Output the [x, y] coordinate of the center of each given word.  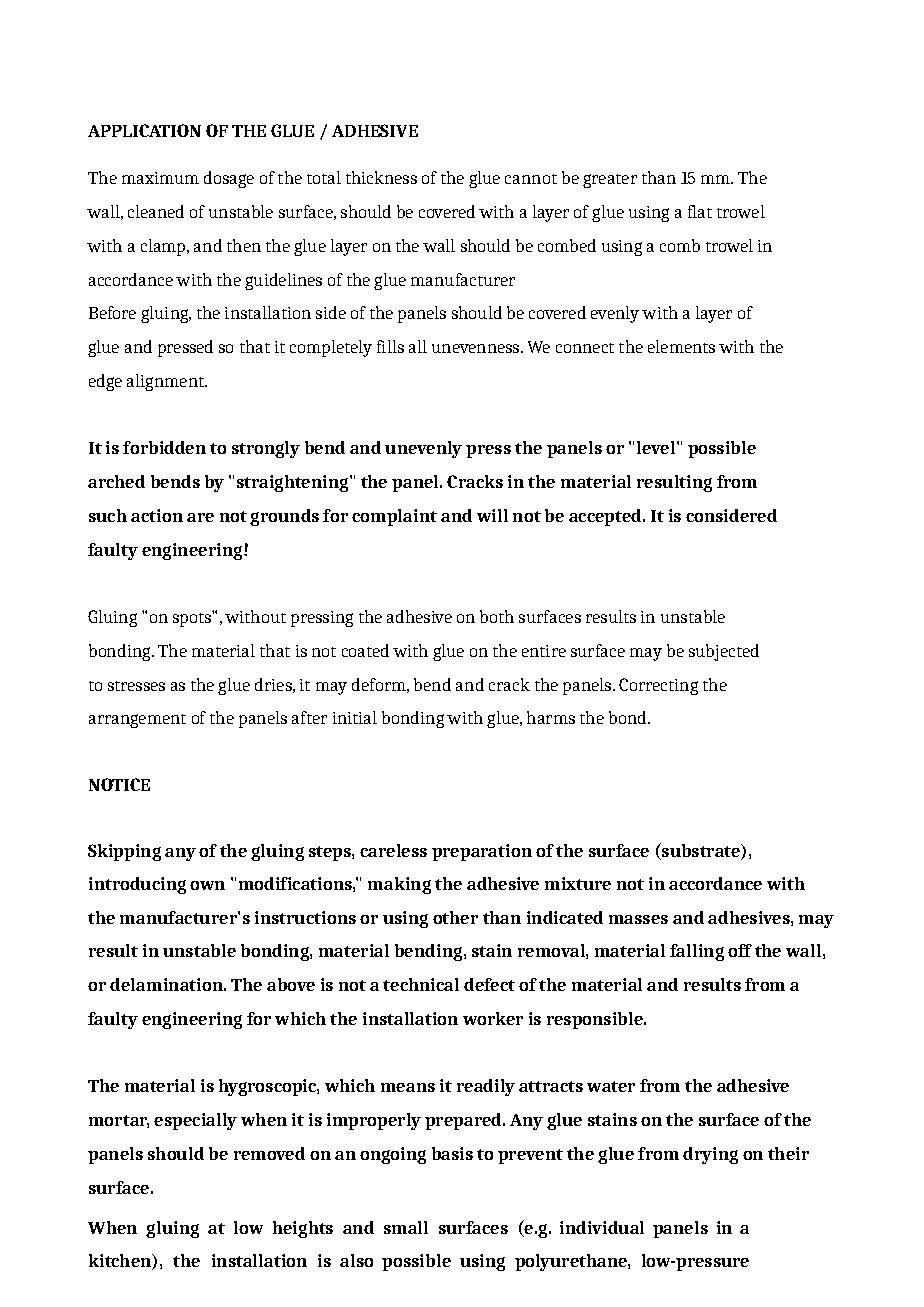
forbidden [164, 447]
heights [303, 1229]
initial [355, 717]
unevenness [477, 348]
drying [710, 1155]
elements [681, 346]
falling [697, 952]
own [207, 885]
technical [421, 984]
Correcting [658, 686]
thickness [381, 177]
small [406, 1227]
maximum [160, 178]
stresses [136, 686]
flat [700, 211]
